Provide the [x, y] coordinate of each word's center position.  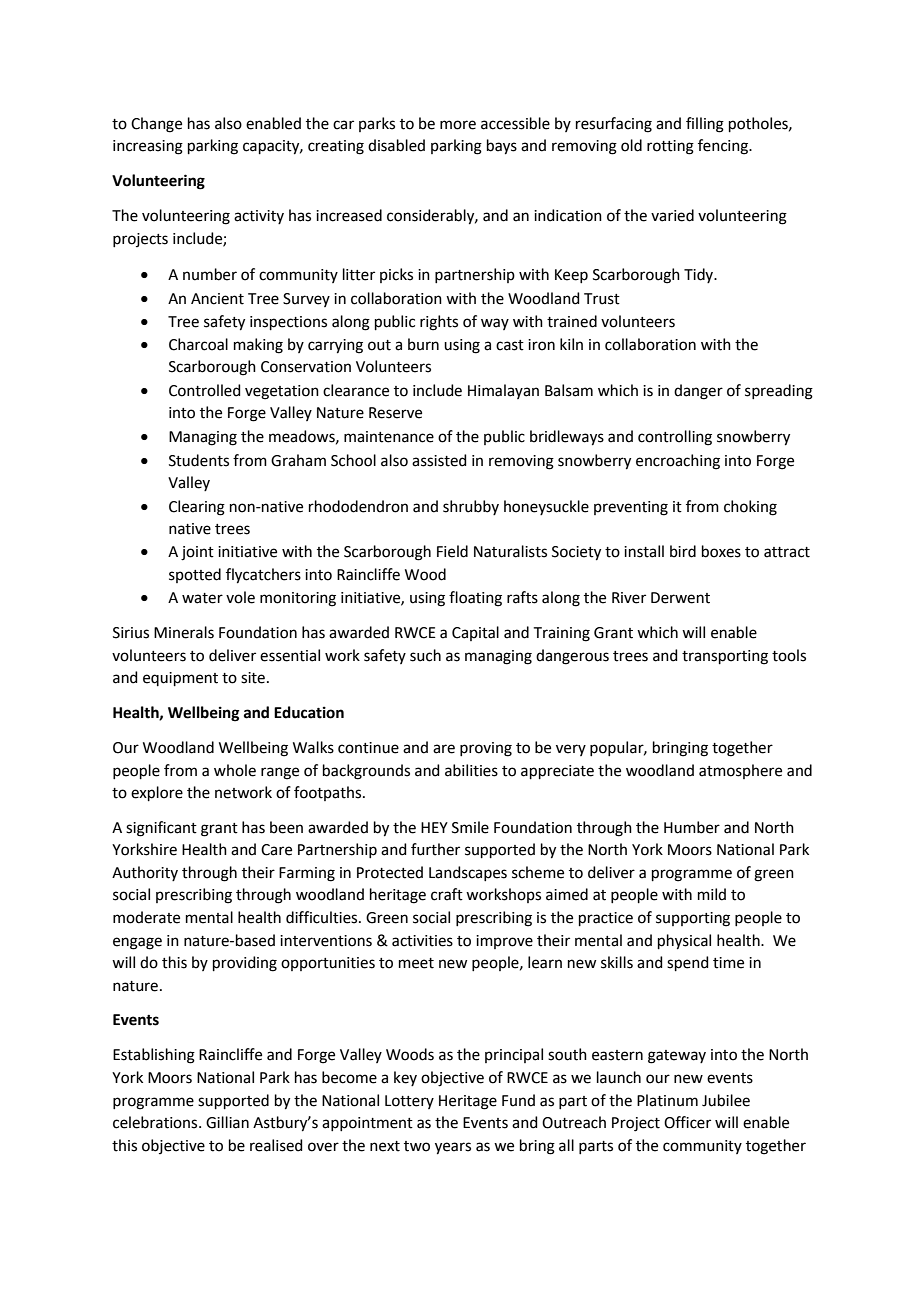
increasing [148, 147]
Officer [687, 1122]
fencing [724, 147]
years [453, 1148]
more [458, 125]
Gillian [227, 1122]
